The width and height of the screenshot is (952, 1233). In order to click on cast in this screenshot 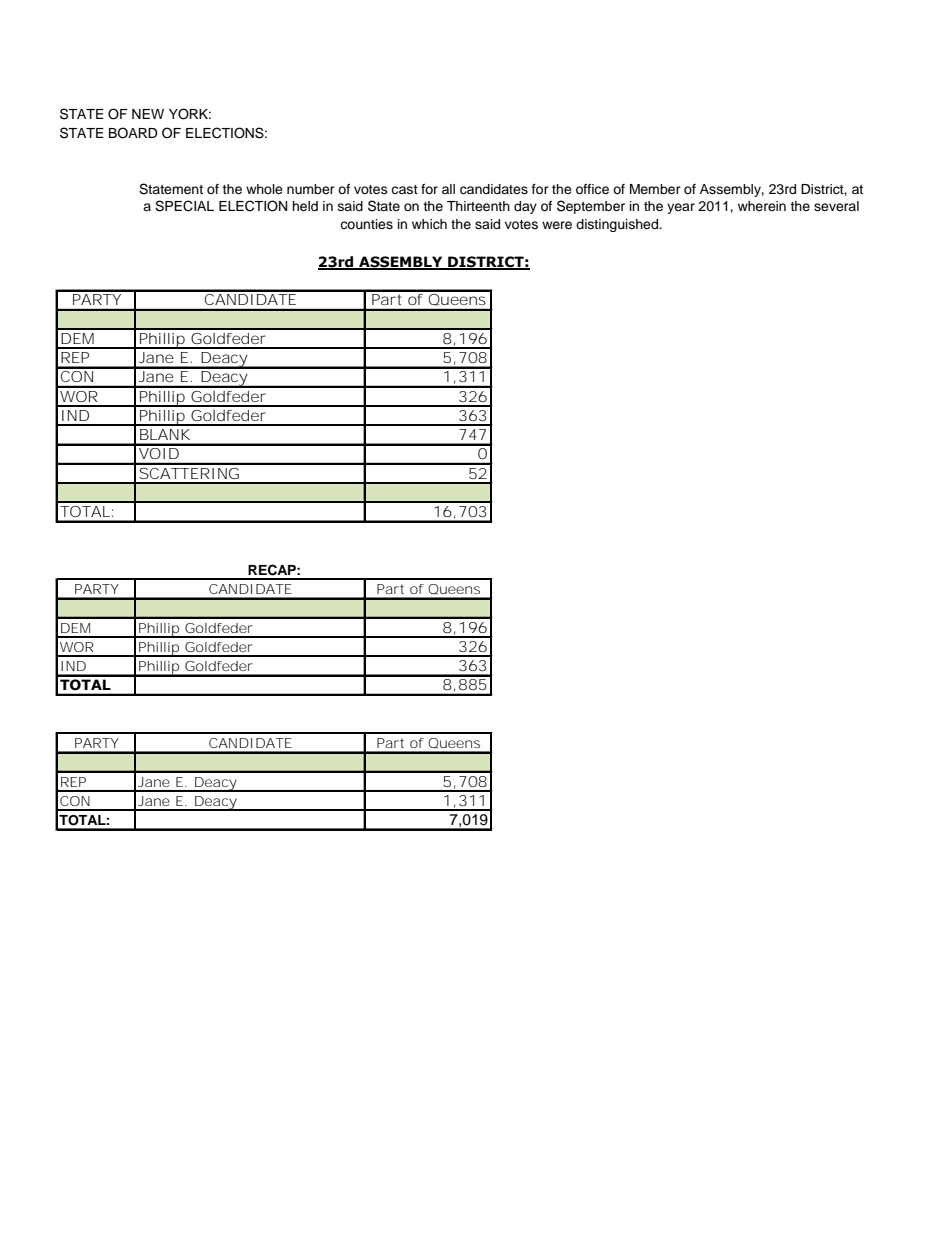, I will do `click(404, 189)`.
